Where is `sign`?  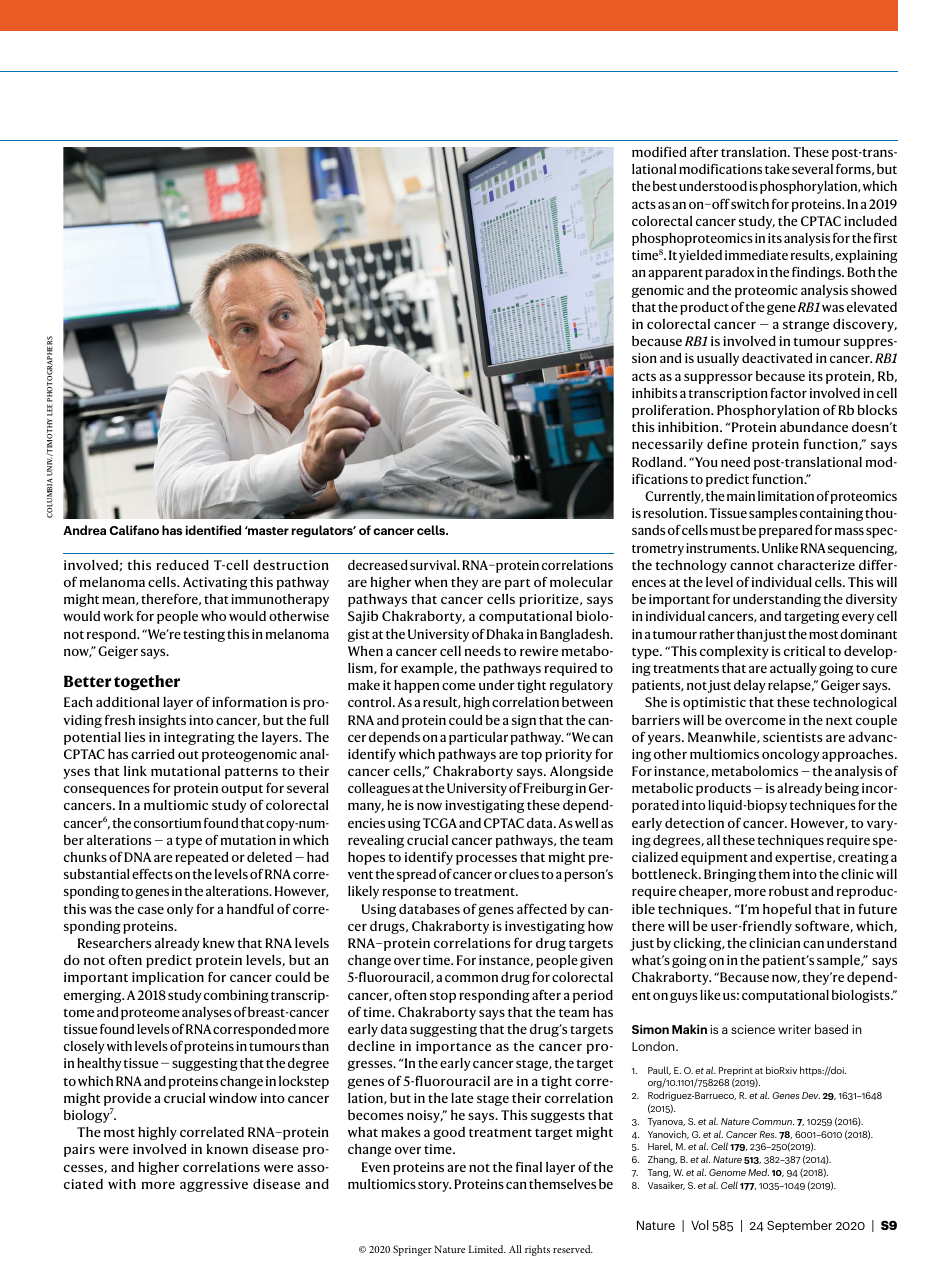 sign is located at coordinates (524, 721).
